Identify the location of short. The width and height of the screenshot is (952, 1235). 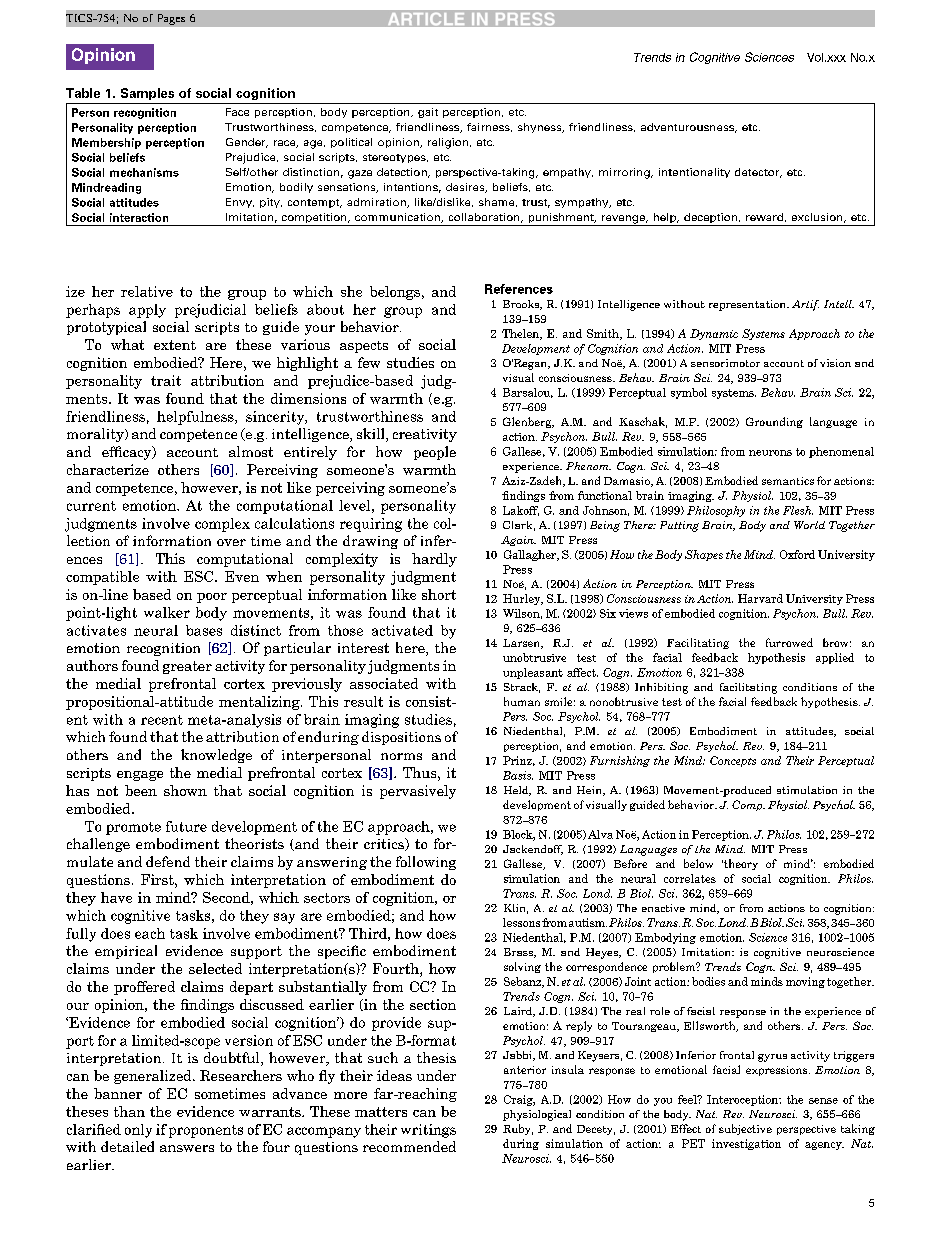
(439, 594).
